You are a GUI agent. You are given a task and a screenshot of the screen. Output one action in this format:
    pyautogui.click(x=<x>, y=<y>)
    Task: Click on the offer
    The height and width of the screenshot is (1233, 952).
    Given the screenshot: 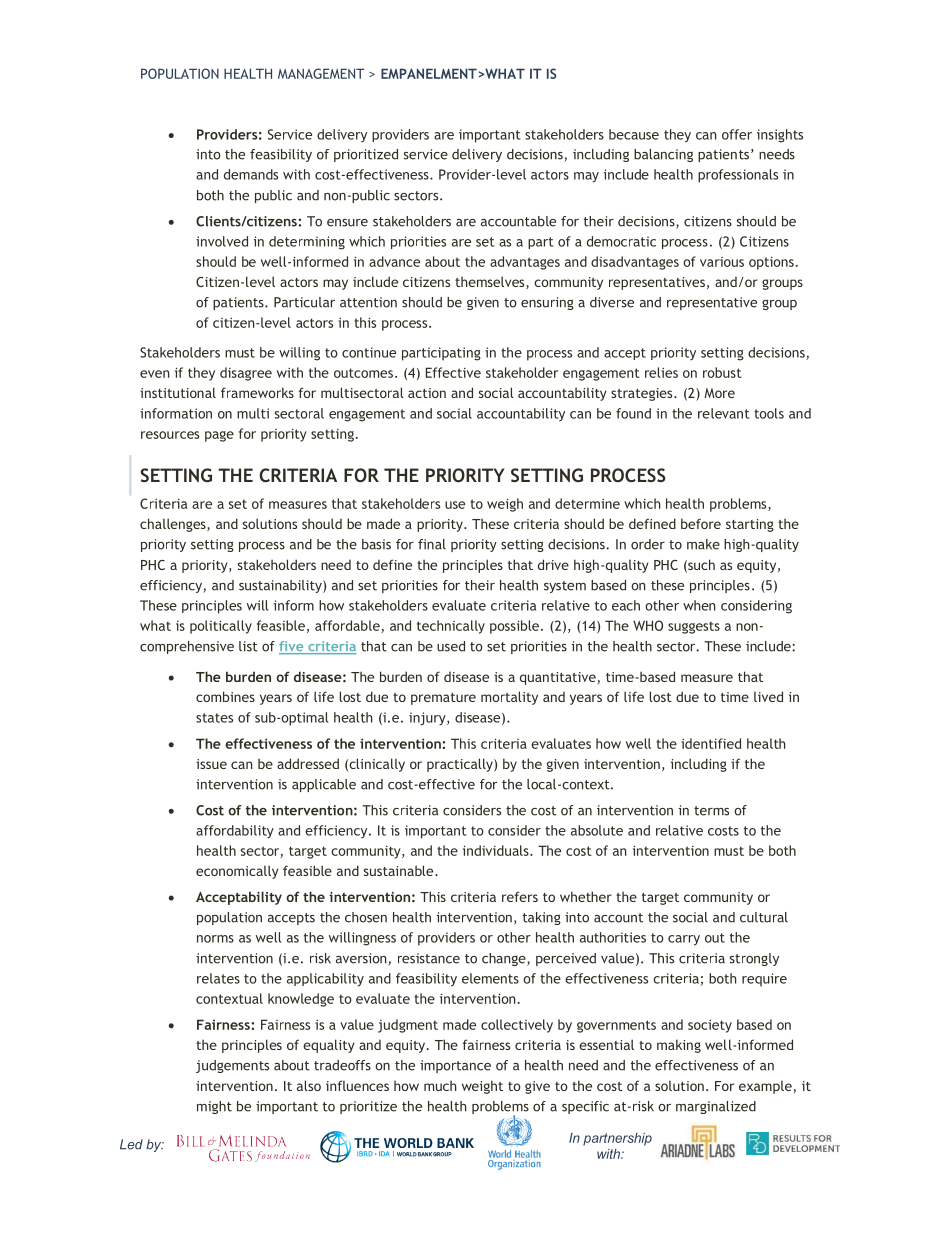 What is the action you would take?
    pyautogui.click(x=737, y=134)
